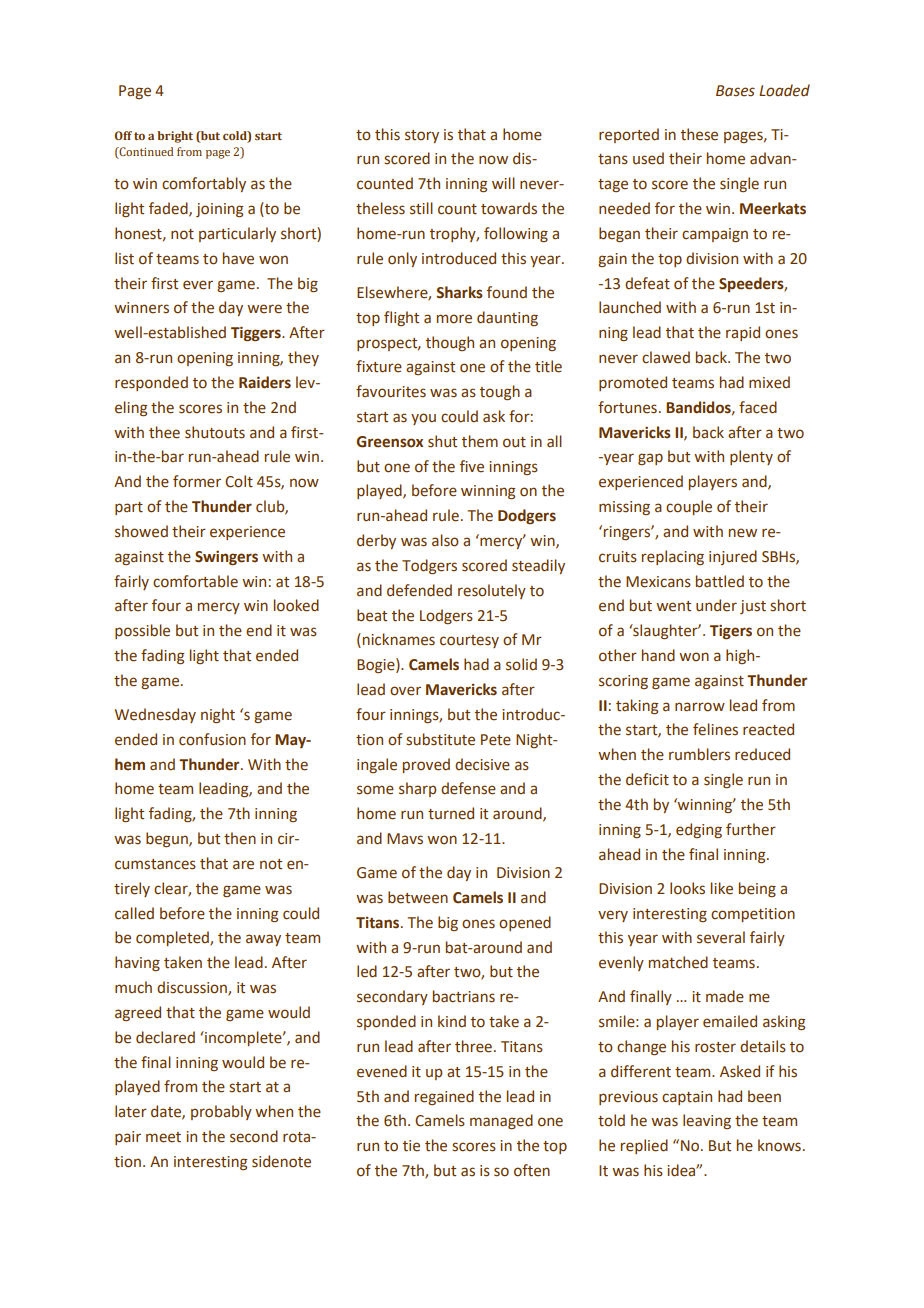 The height and width of the screenshot is (1308, 924). What do you see at coordinates (469, 641) in the screenshot?
I see `courtesy` at bounding box center [469, 641].
